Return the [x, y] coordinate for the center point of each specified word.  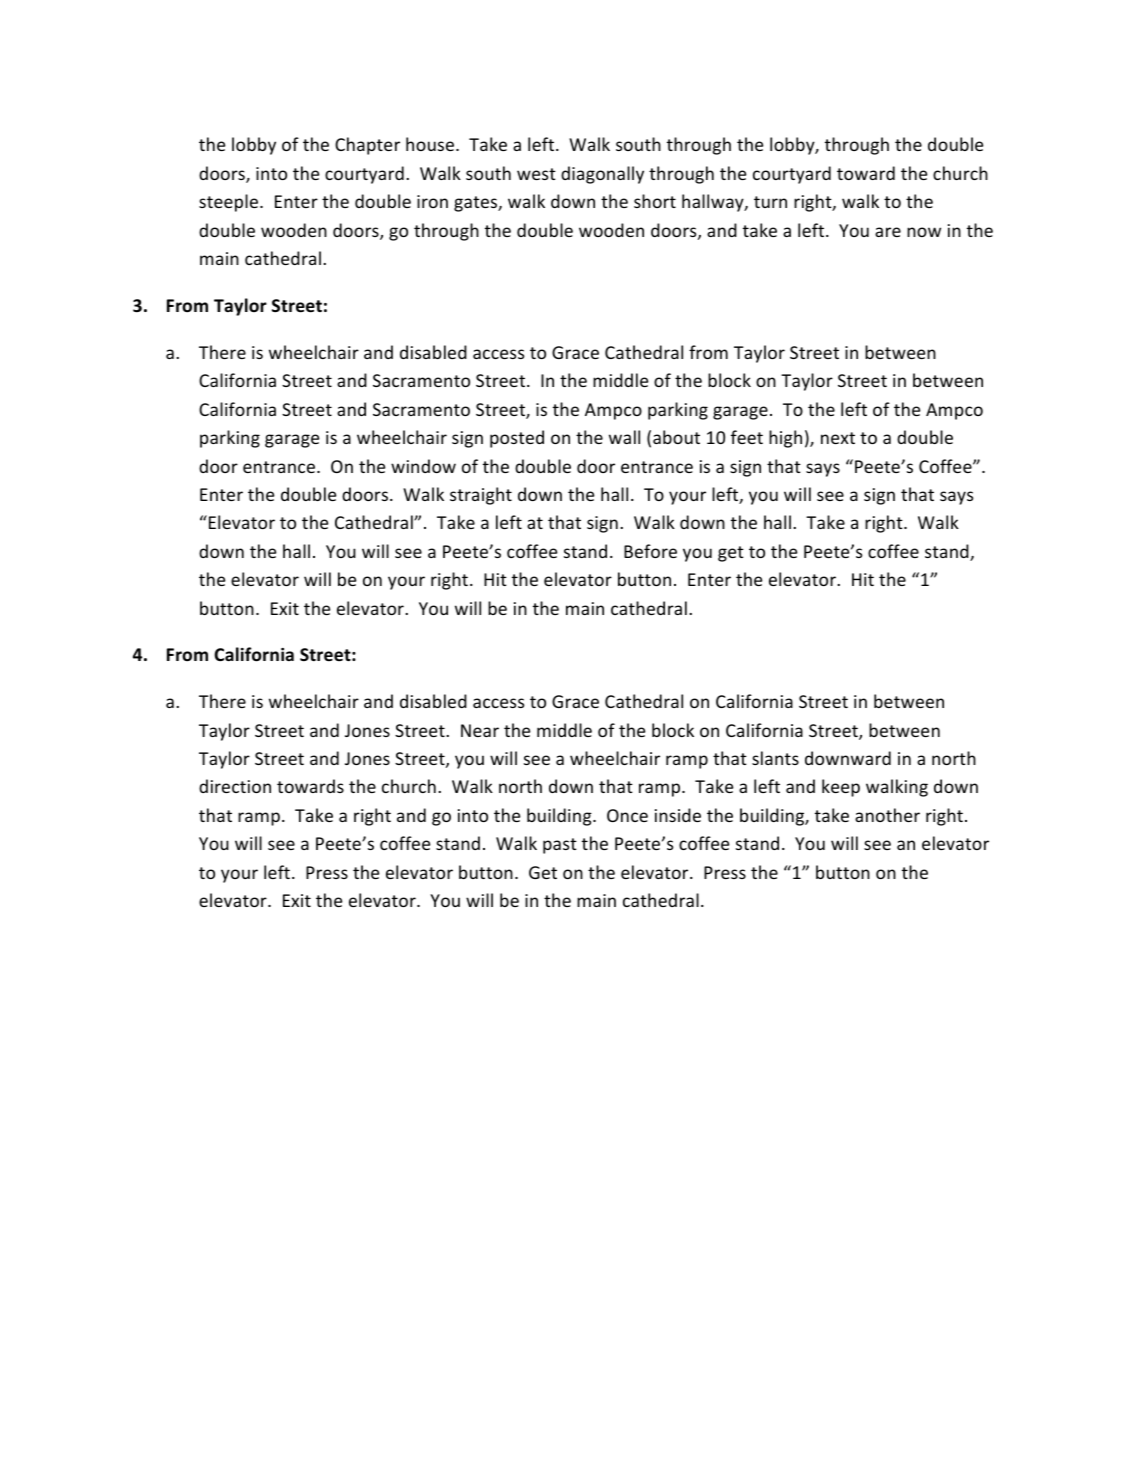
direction [235, 786]
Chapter [367, 146]
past [560, 846]
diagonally [602, 175]
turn [770, 202]
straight [481, 496]
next [838, 438]
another [887, 815]
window [423, 466]
